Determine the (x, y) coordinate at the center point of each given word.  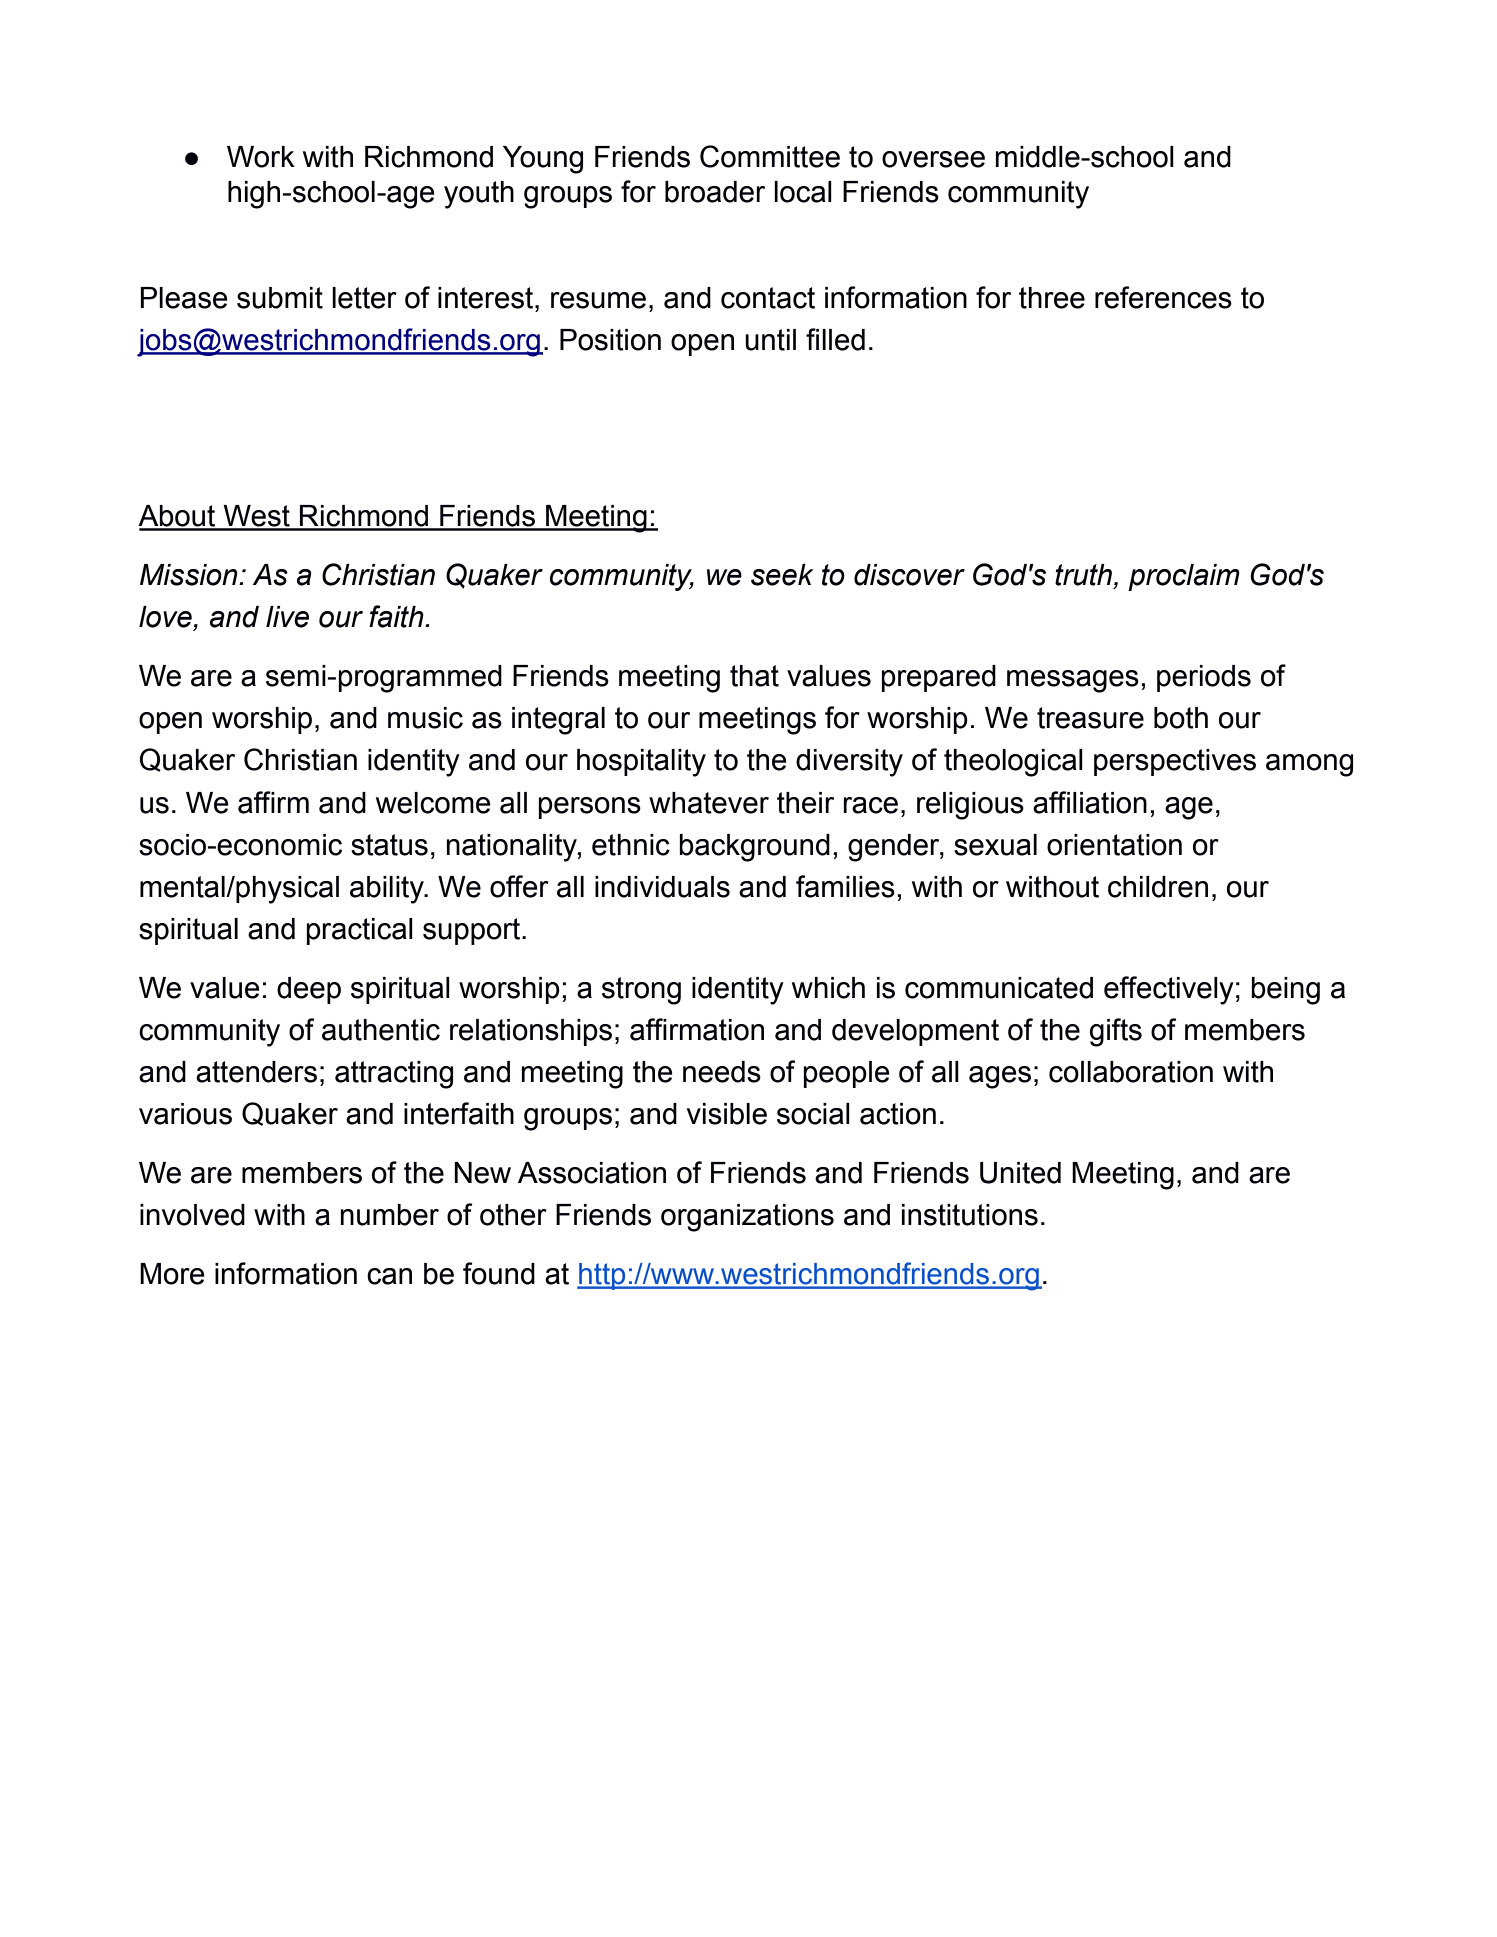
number (390, 1215)
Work (261, 157)
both (1181, 718)
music (425, 718)
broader (715, 192)
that (754, 676)
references (1163, 297)
